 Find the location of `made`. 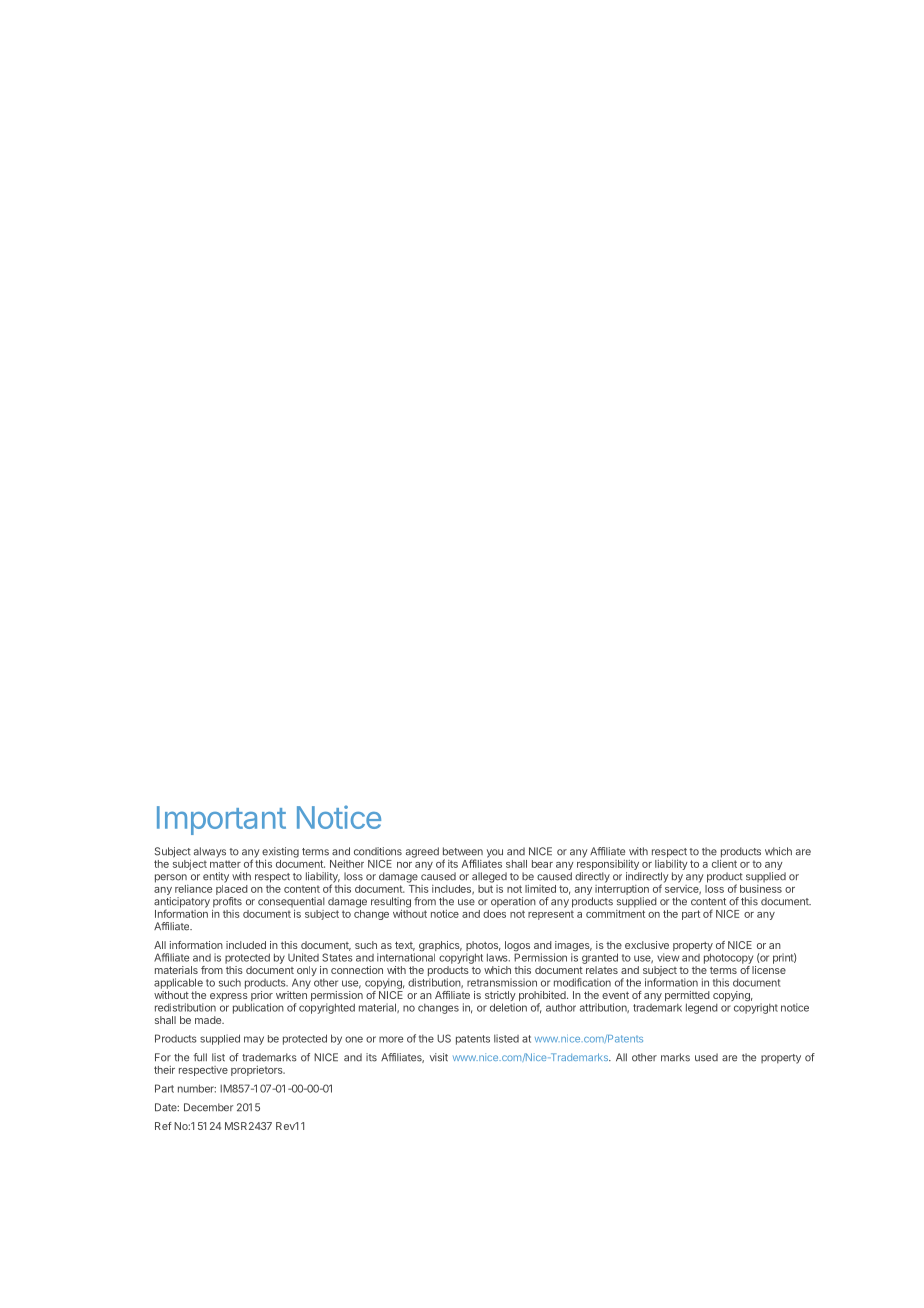

made is located at coordinates (209, 1020).
